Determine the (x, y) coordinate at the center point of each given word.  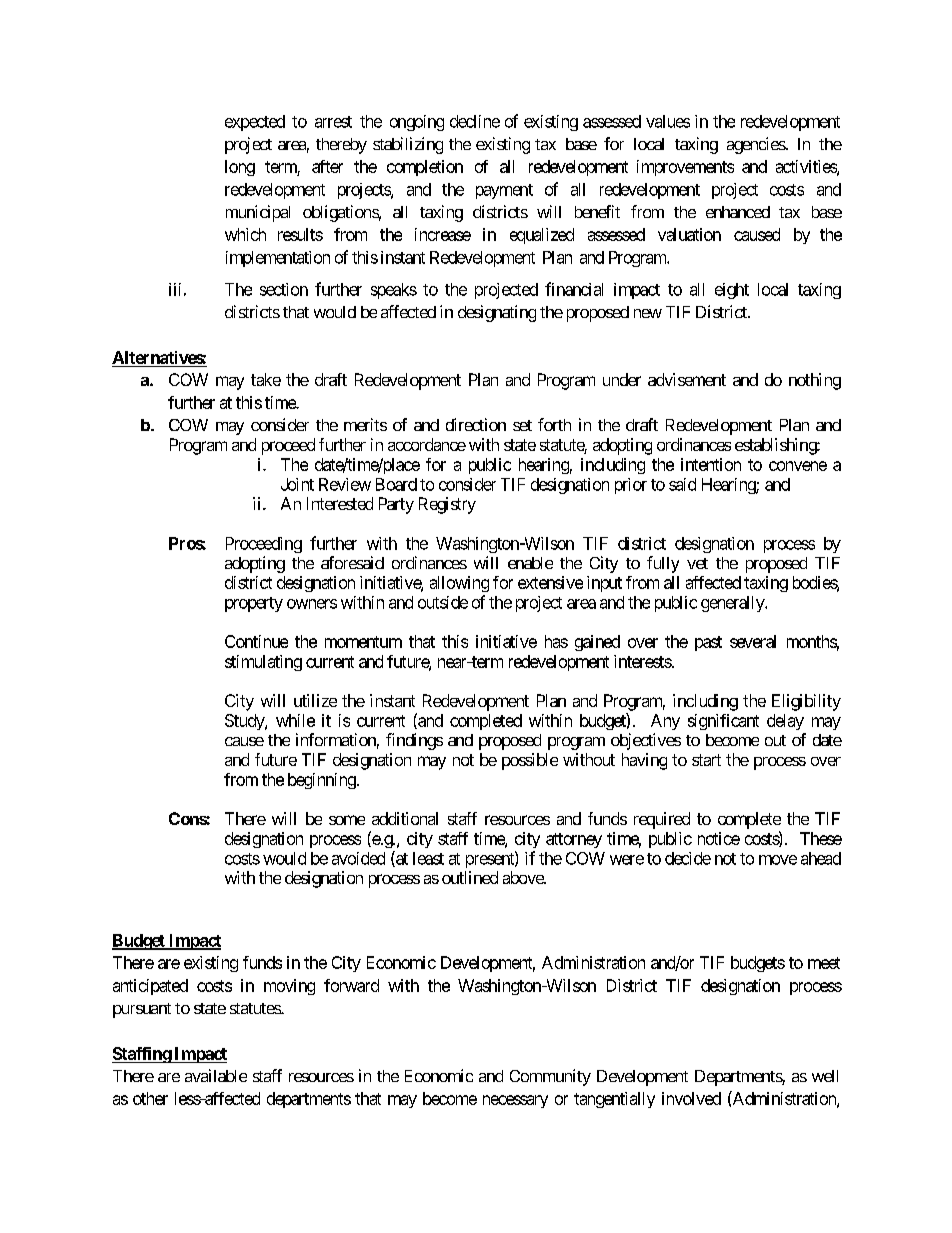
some (347, 820)
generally (733, 604)
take (266, 379)
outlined (470, 877)
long (240, 168)
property (254, 604)
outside (443, 602)
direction (476, 424)
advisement (687, 379)
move (778, 860)
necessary (515, 1101)
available (216, 1075)
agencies (756, 145)
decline (475, 121)
